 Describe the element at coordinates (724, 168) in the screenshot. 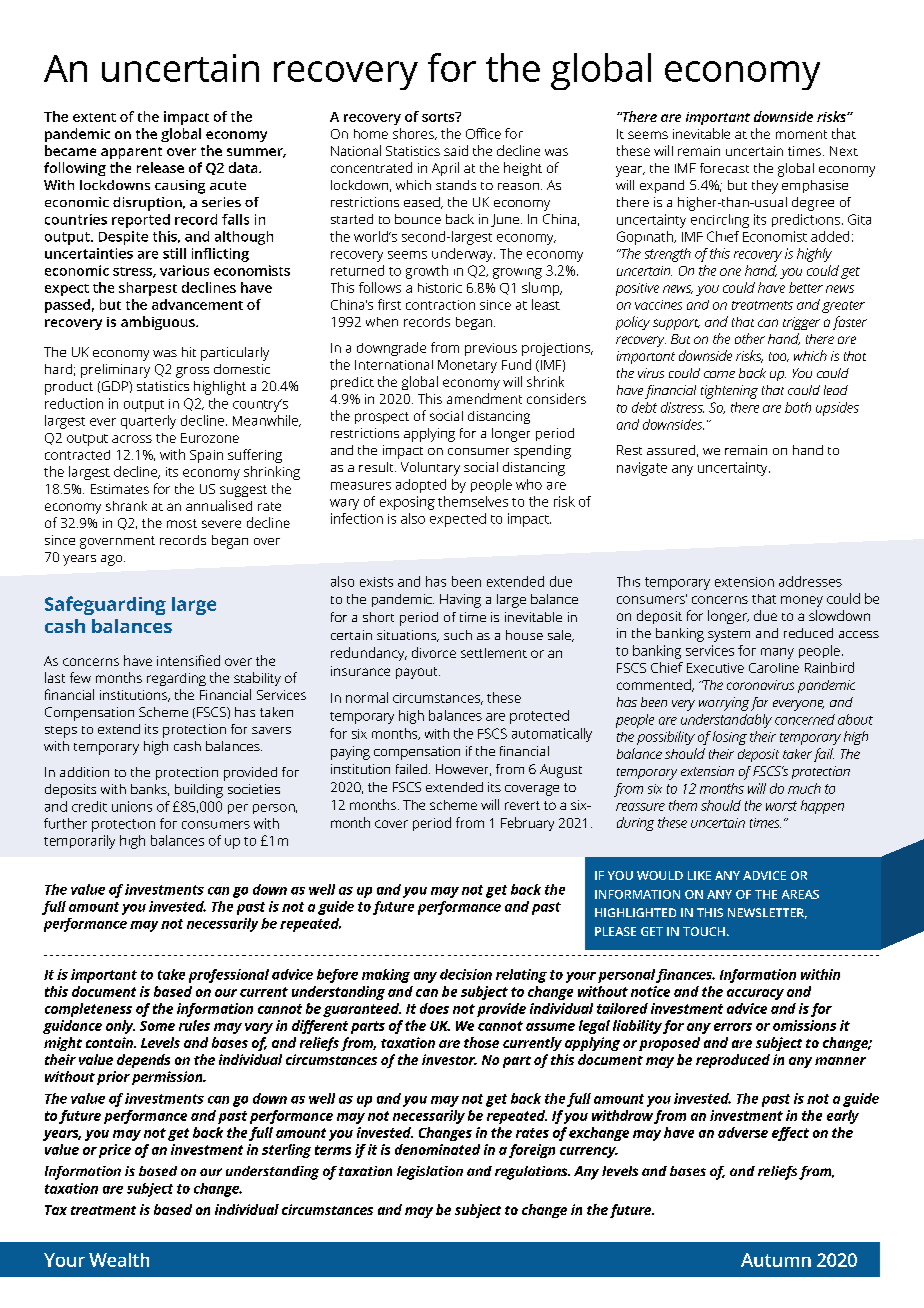

I see `forecast` at that location.
